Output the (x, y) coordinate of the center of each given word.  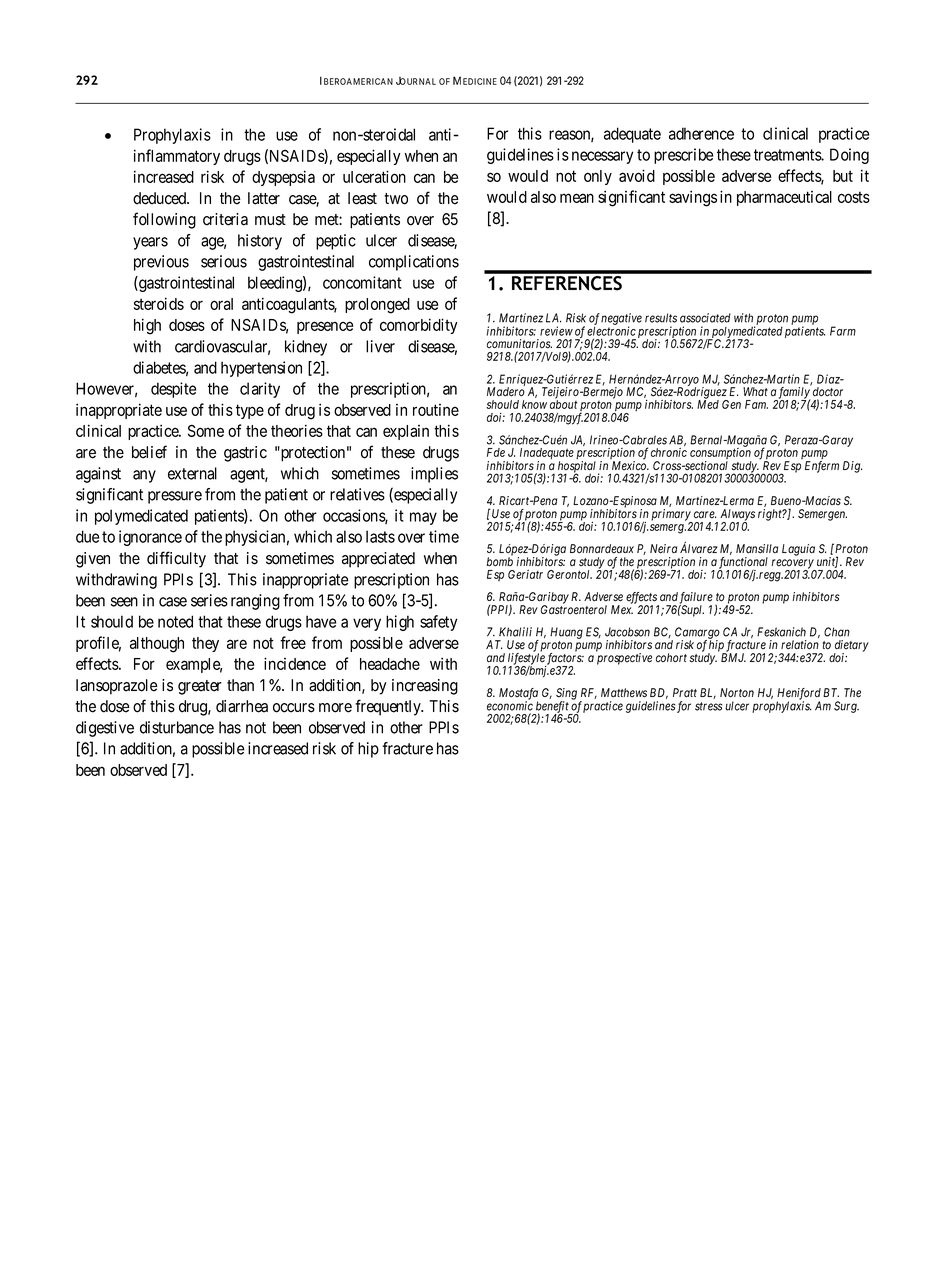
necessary (602, 157)
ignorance (150, 538)
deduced (160, 198)
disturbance (177, 727)
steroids (159, 303)
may (423, 518)
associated (705, 318)
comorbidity (419, 326)
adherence (701, 133)
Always (737, 516)
